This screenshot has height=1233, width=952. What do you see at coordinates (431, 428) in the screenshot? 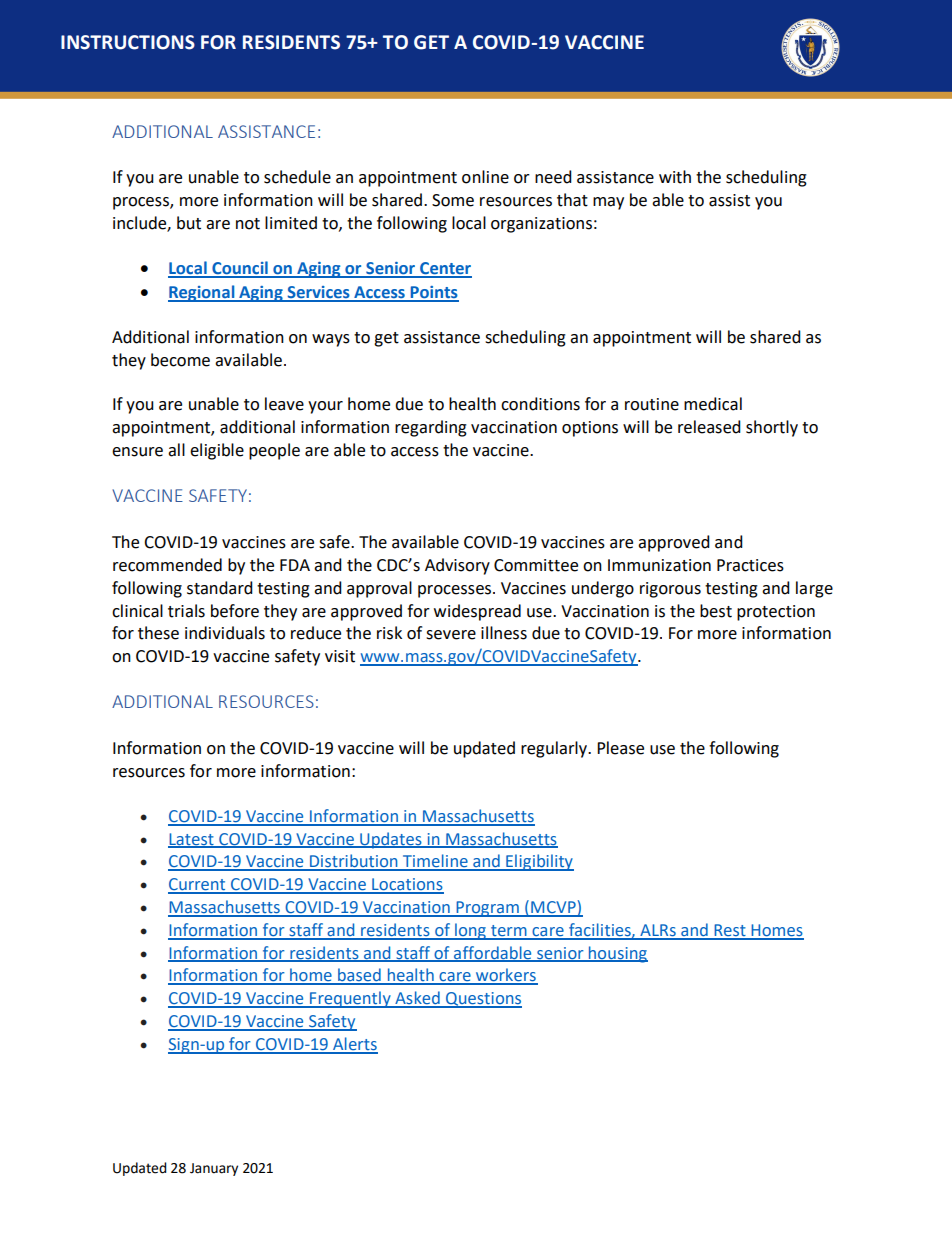
I see `regarding` at bounding box center [431, 428].
